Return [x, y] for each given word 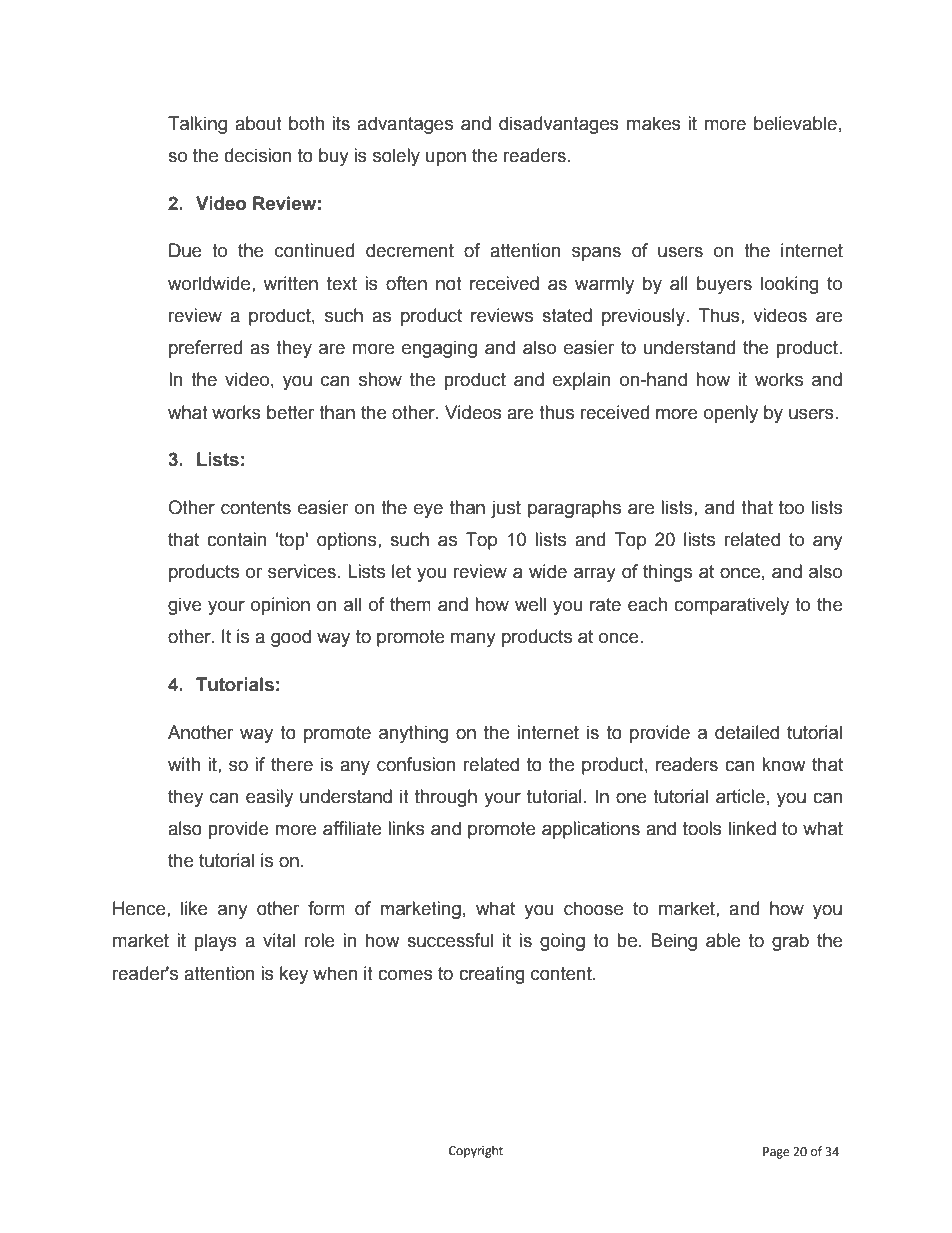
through [446, 798]
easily [269, 798]
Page [776, 1153]
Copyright [476, 1151]
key [294, 975]
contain [236, 539]
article [740, 796]
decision [257, 155]
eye [428, 511]
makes [654, 123]
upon [446, 159]
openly [731, 414]
